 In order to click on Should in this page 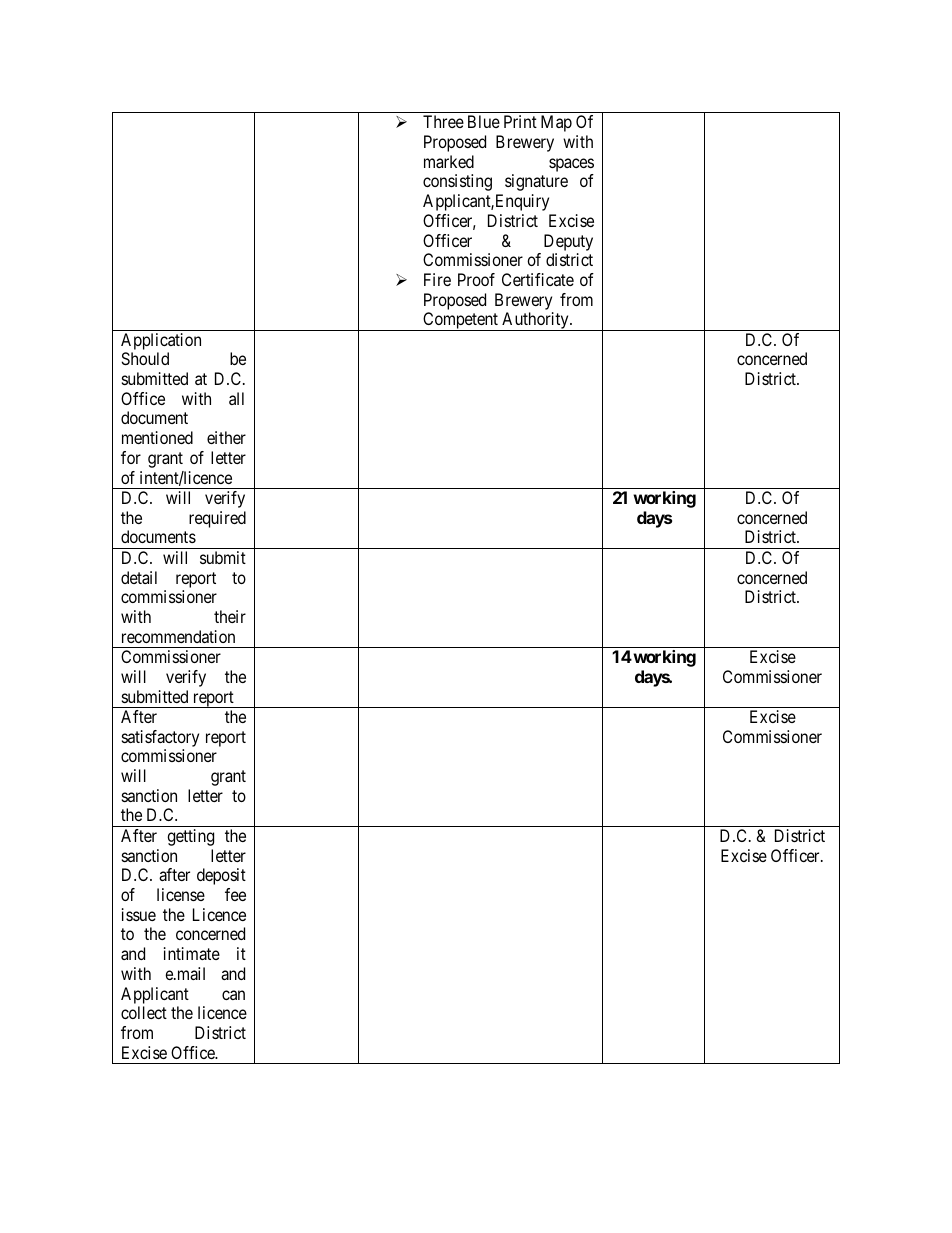, I will do `click(145, 358)`.
